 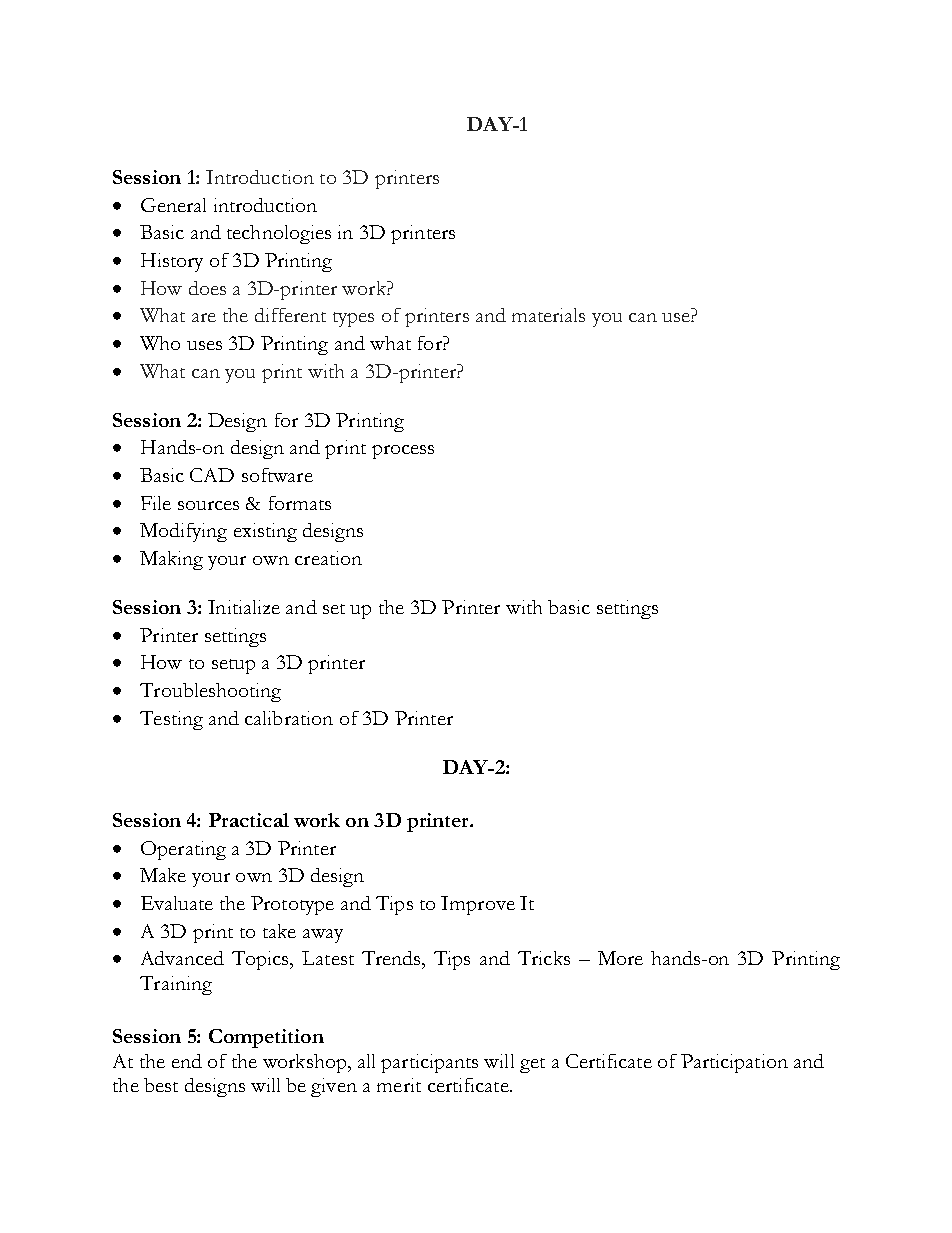 What do you see at coordinates (266, 1038) in the image?
I see `Competition` at bounding box center [266, 1038].
